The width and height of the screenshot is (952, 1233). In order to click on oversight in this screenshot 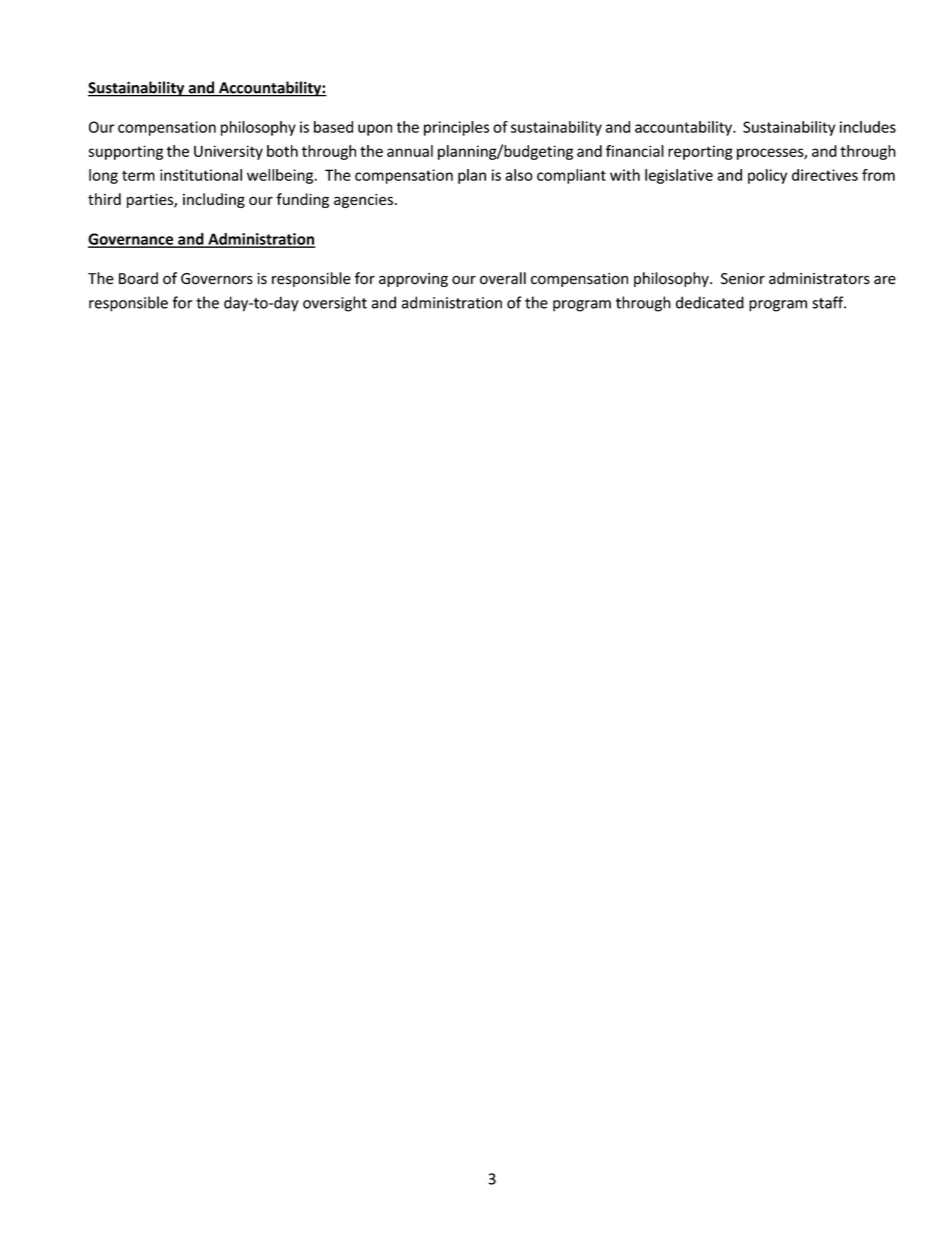, I will do `click(335, 304)`.
